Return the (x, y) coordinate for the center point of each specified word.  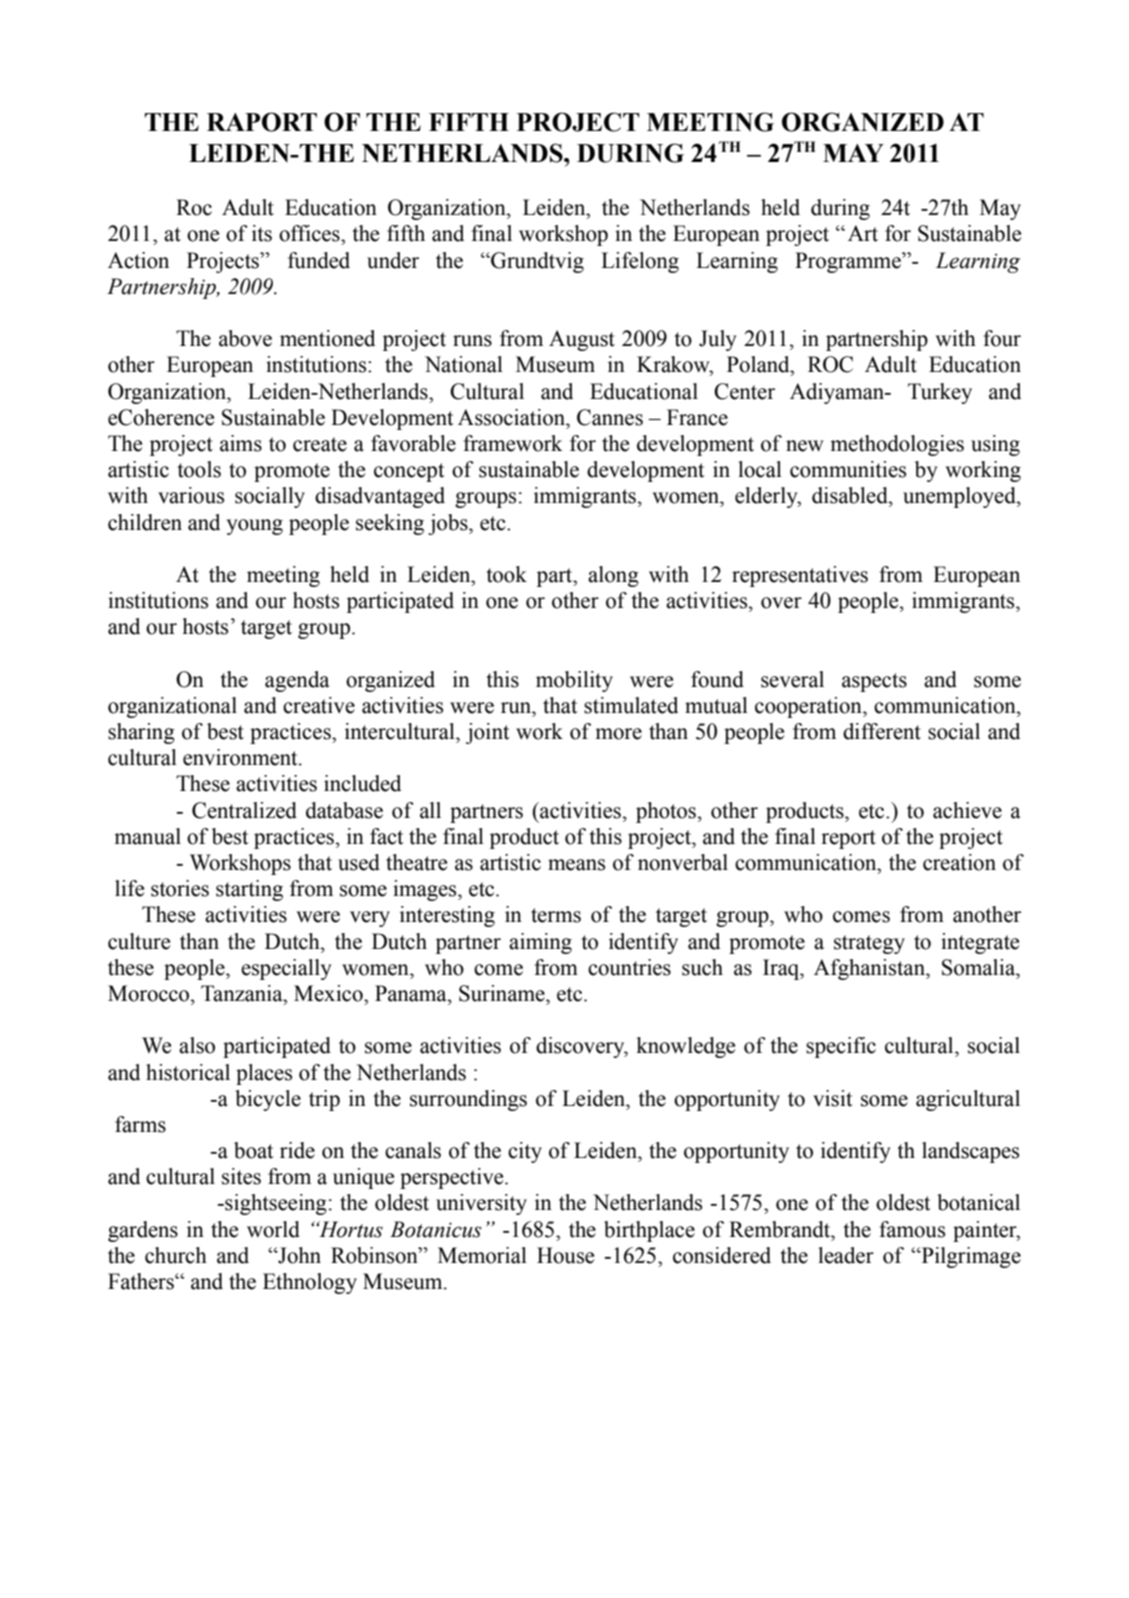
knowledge (685, 1047)
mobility (574, 681)
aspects (874, 682)
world (273, 1229)
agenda (297, 681)
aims (241, 443)
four (1002, 338)
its (262, 233)
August (582, 340)
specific (841, 1047)
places (264, 1074)
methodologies (897, 445)
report (848, 839)
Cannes (610, 417)
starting (249, 890)
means (576, 865)
